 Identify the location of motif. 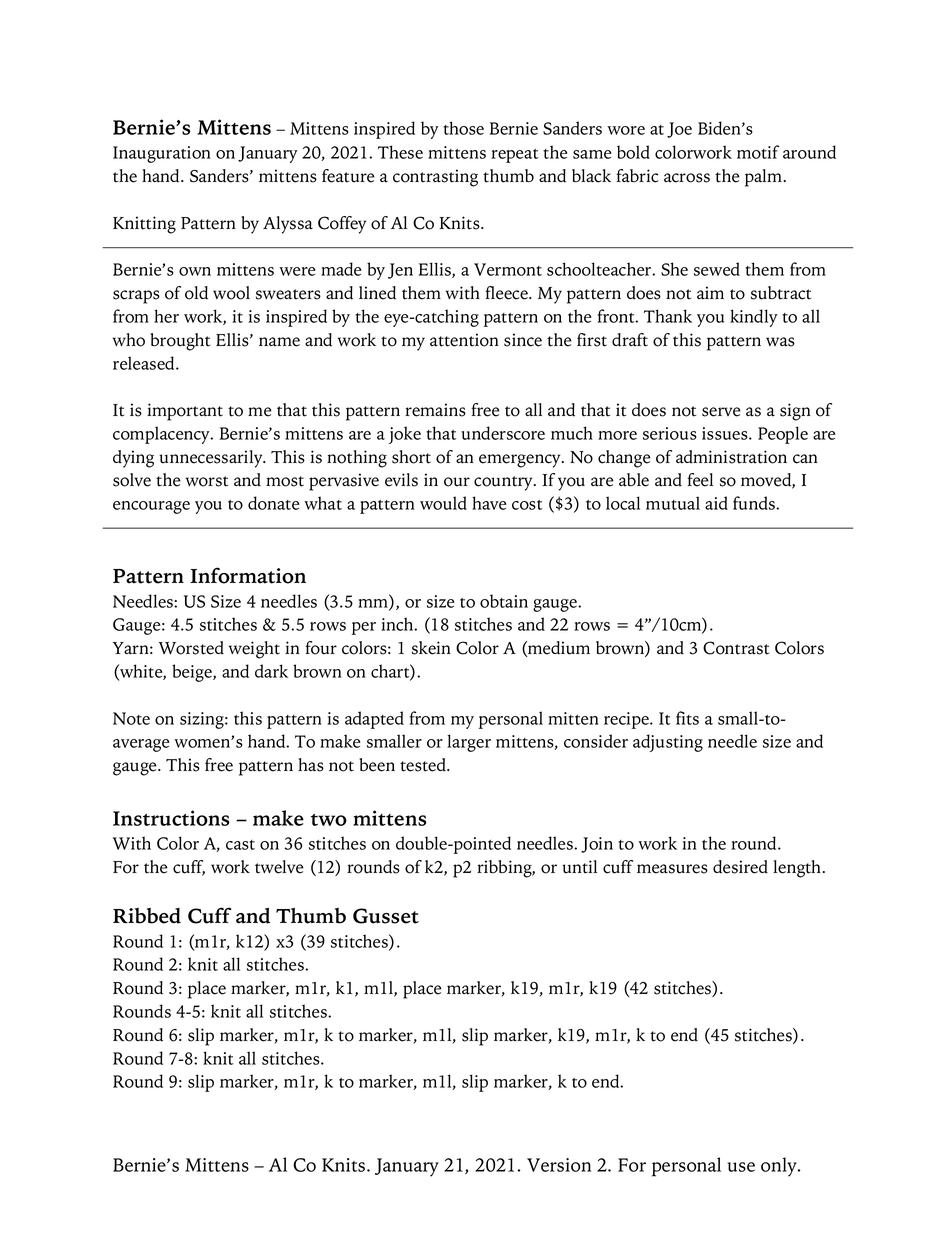
(758, 152).
